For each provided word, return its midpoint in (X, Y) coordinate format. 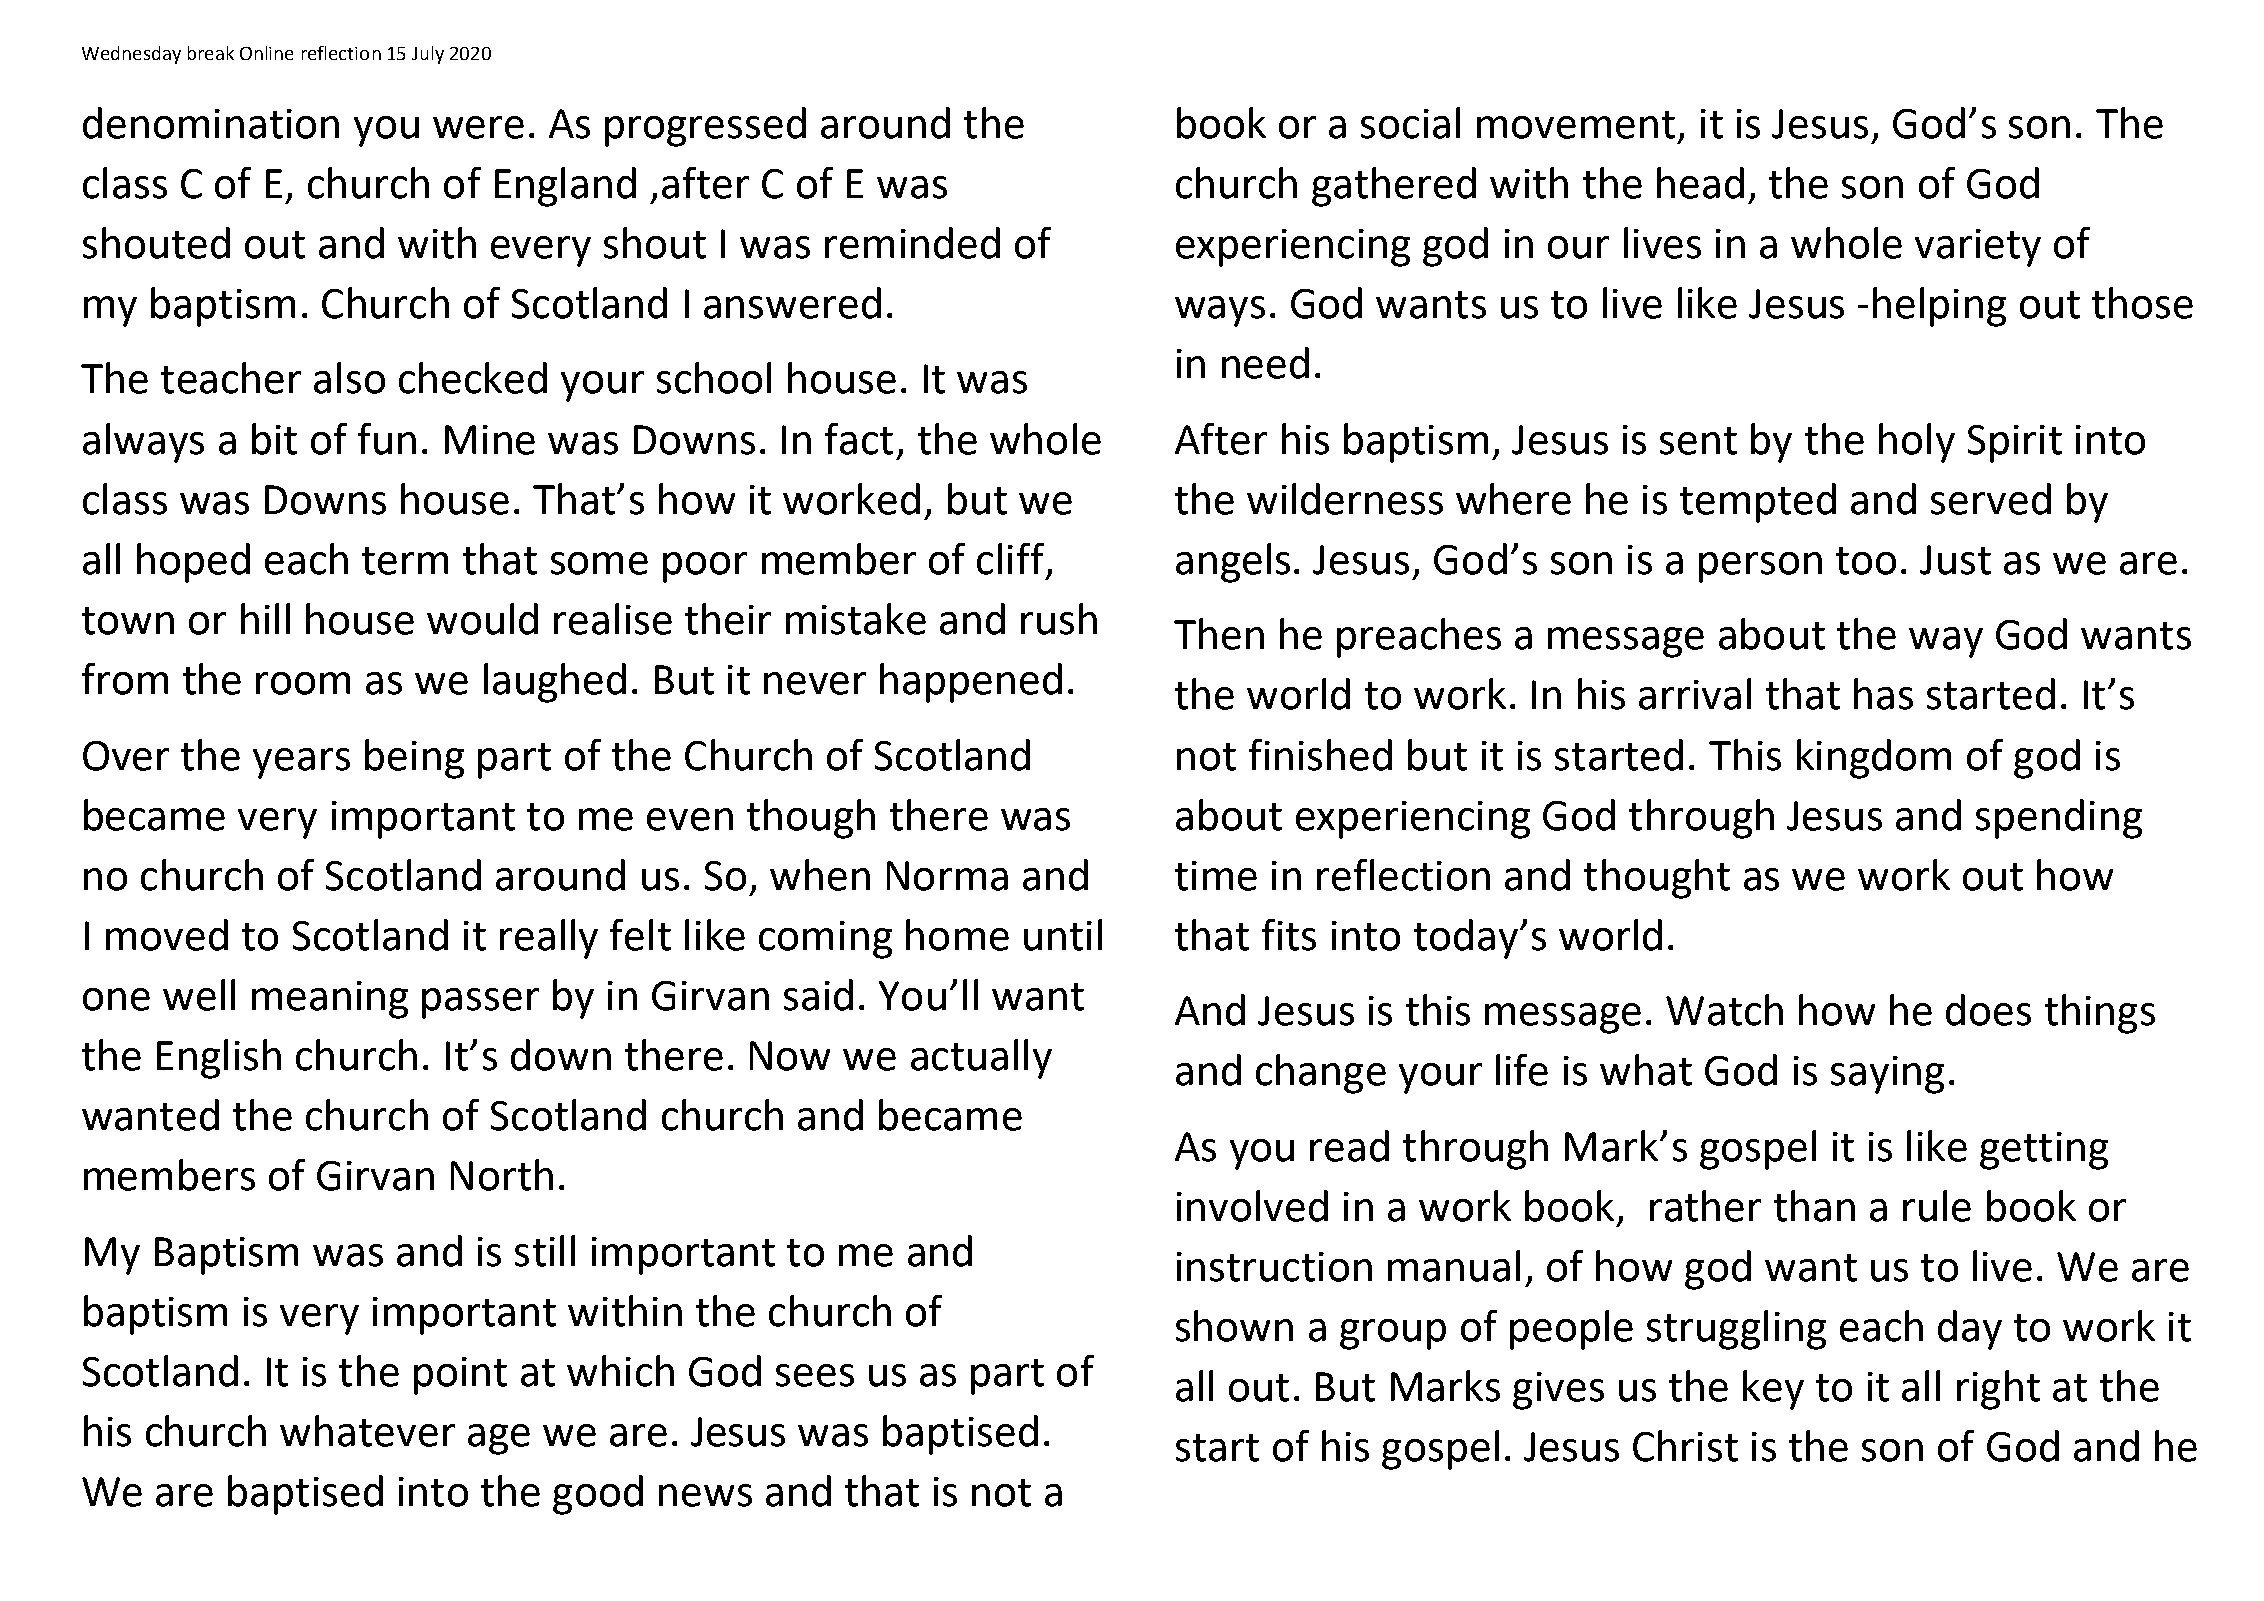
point (460, 1376)
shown (1234, 1326)
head (1700, 183)
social (1410, 123)
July (428, 55)
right (1998, 1390)
